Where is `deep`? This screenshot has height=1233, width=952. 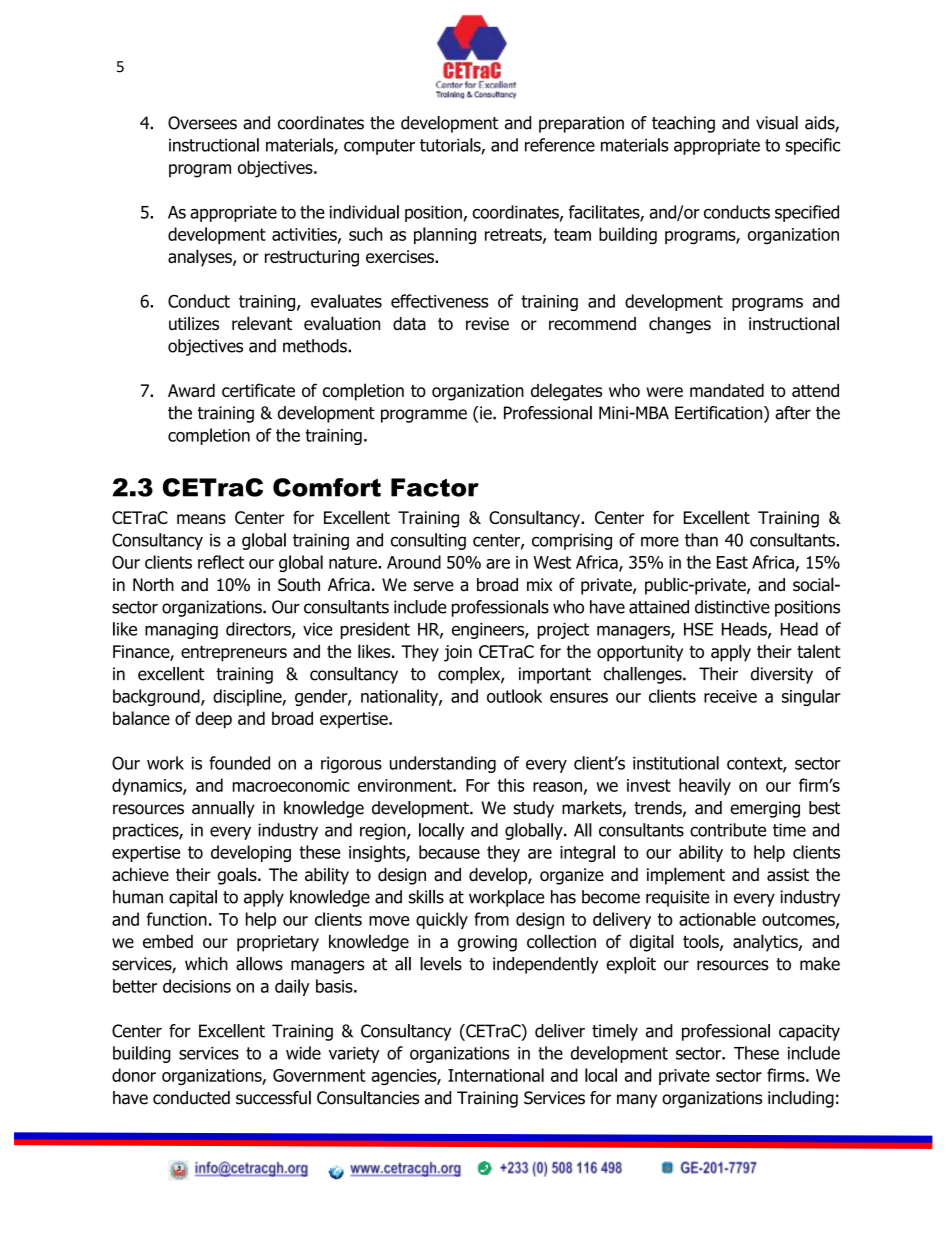
deep is located at coordinates (213, 720).
